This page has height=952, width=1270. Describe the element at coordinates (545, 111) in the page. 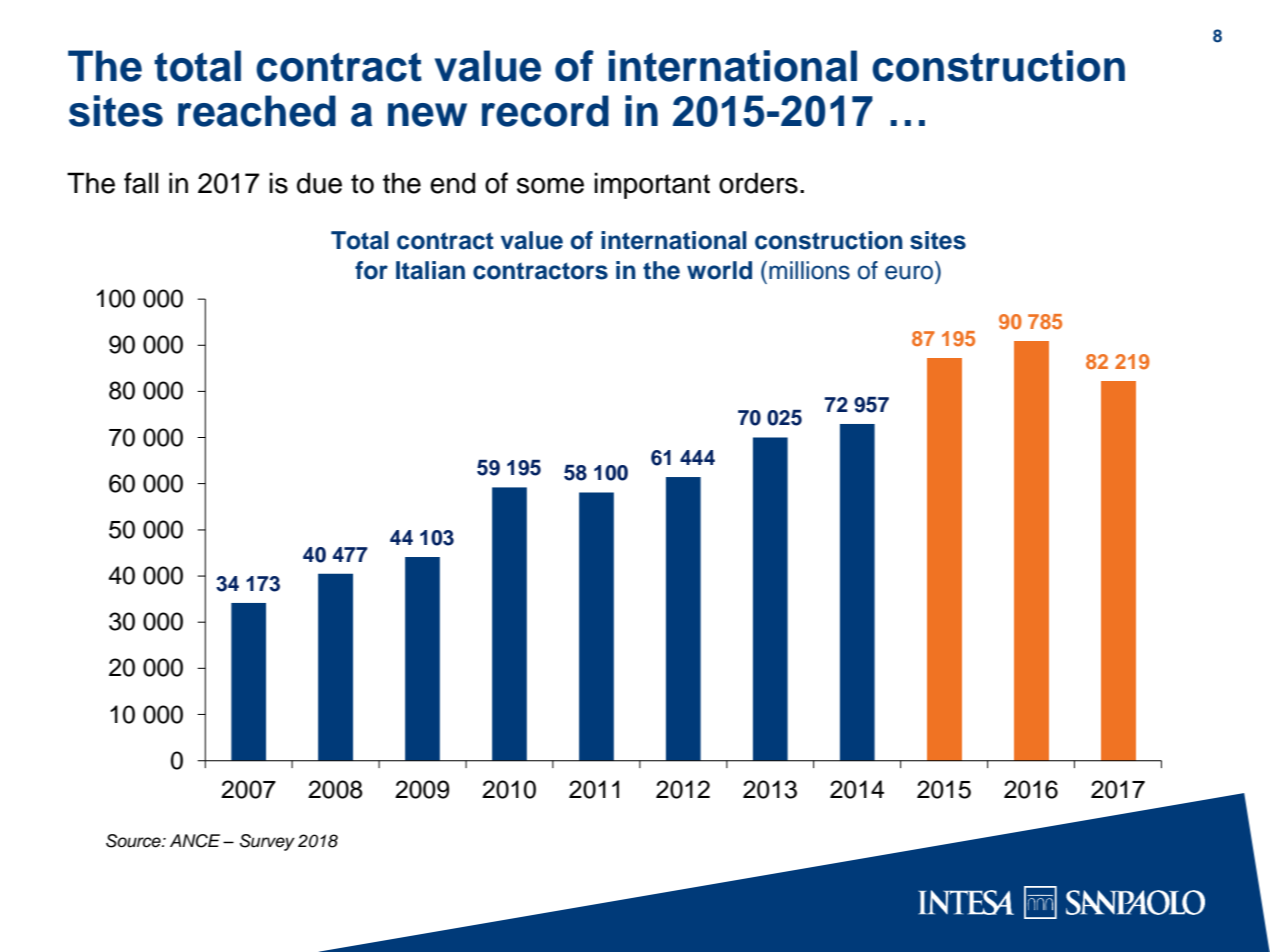

I see `record` at that location.
